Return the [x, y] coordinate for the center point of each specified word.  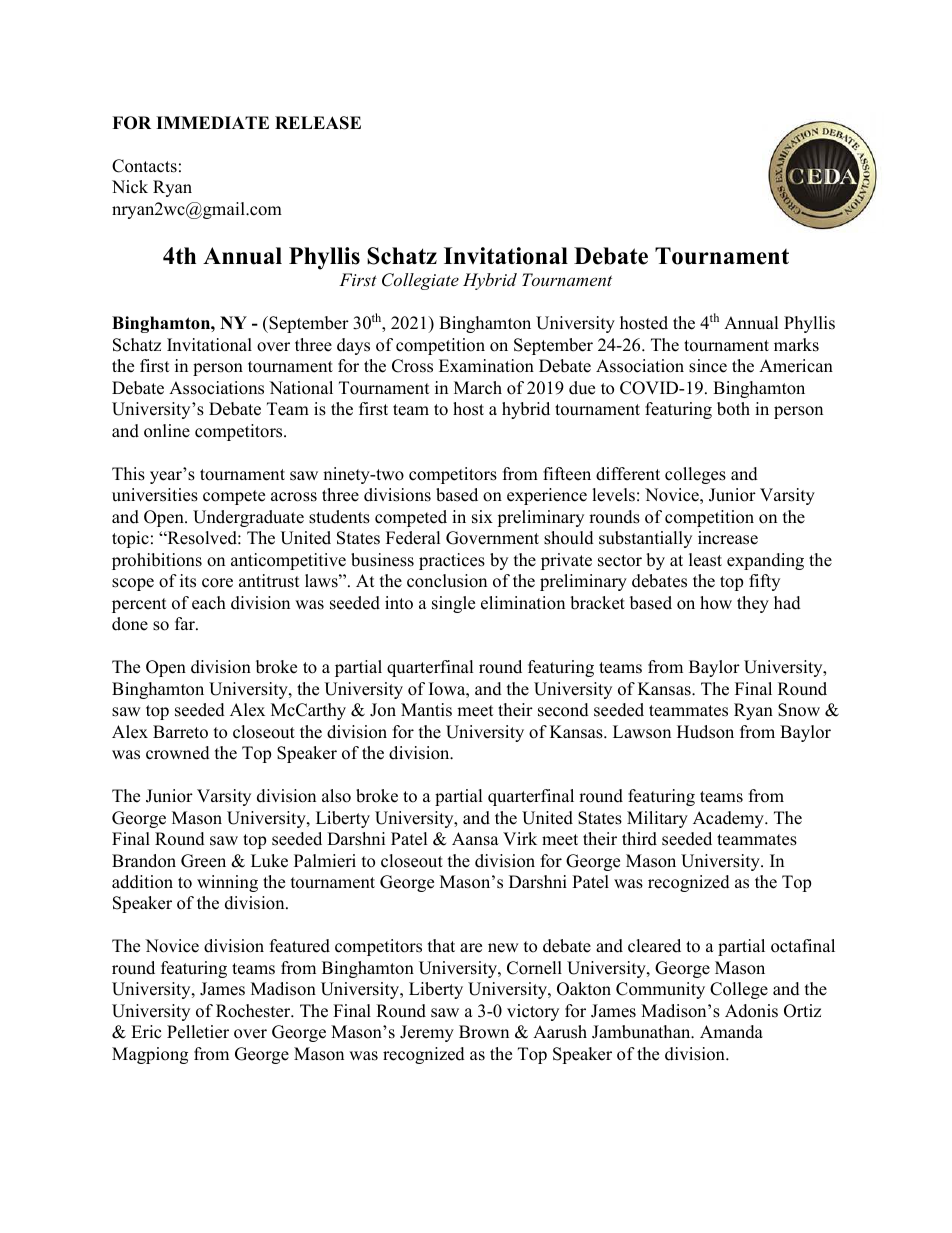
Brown [484, 1032]
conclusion [447, 581]
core [217, 583]
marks [796, 345]
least [705, 560]
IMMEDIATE [212, 122]
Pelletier [198, 1032]
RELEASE [318, 123]
